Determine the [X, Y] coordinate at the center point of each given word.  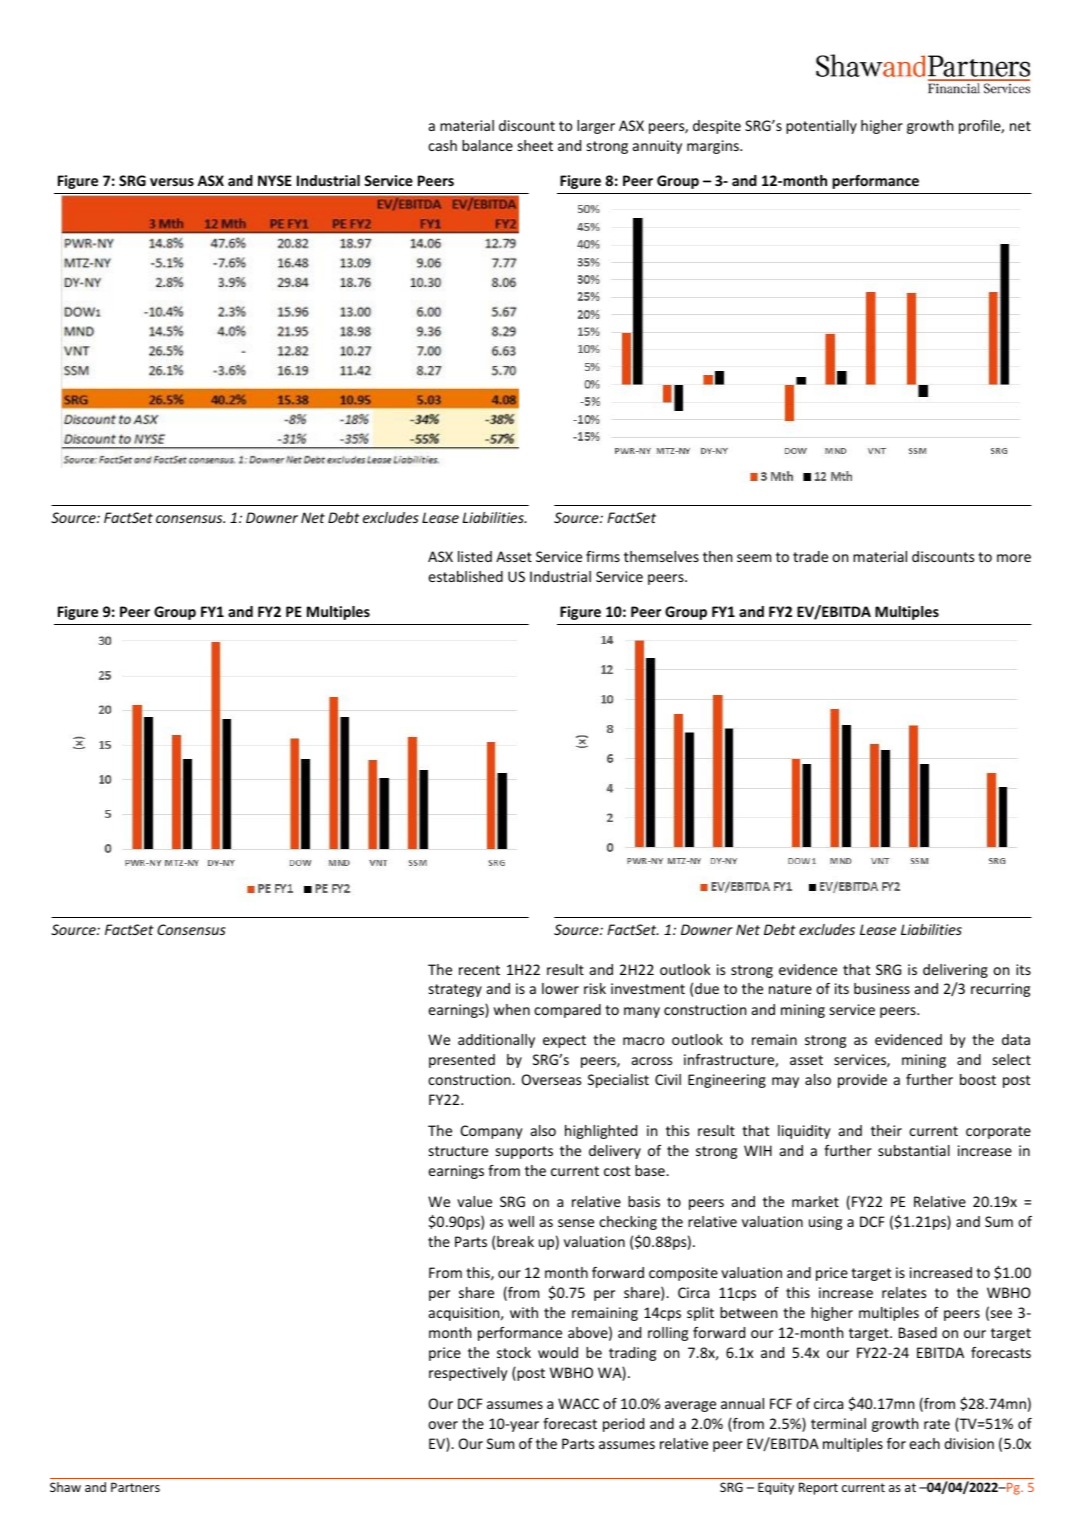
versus [172, 182]
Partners [135, 1487]
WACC [578, 1403]
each [924, 1443]
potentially [821, 127]
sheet [535, 145]
